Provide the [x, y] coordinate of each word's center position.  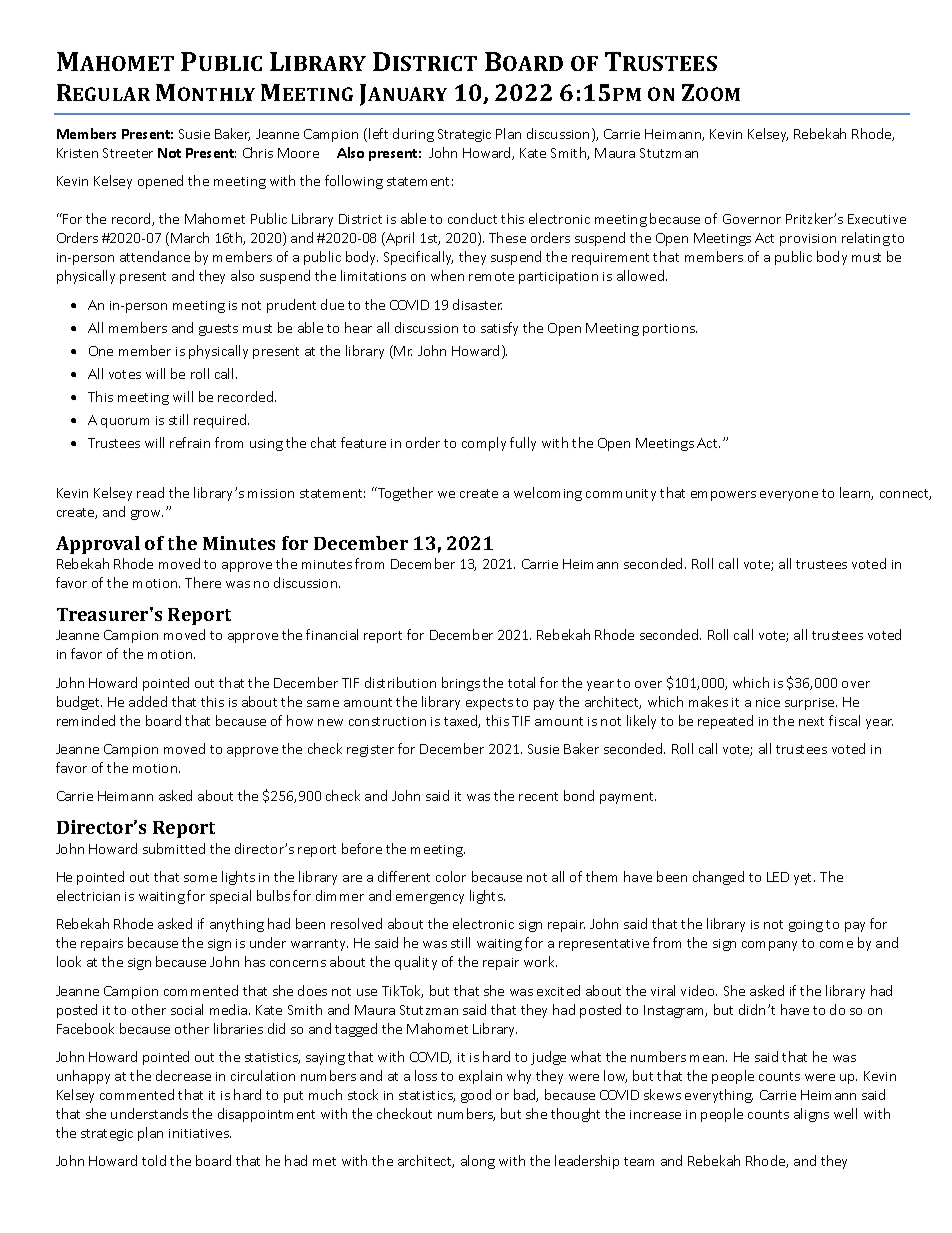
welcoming [548, 494]
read [150, 492]
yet [804, 879]
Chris [258, 152]
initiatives [200, 1133]
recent [538, 796]
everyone [789, 496]
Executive [877, 219]
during [413, 135]
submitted [174, 848]
